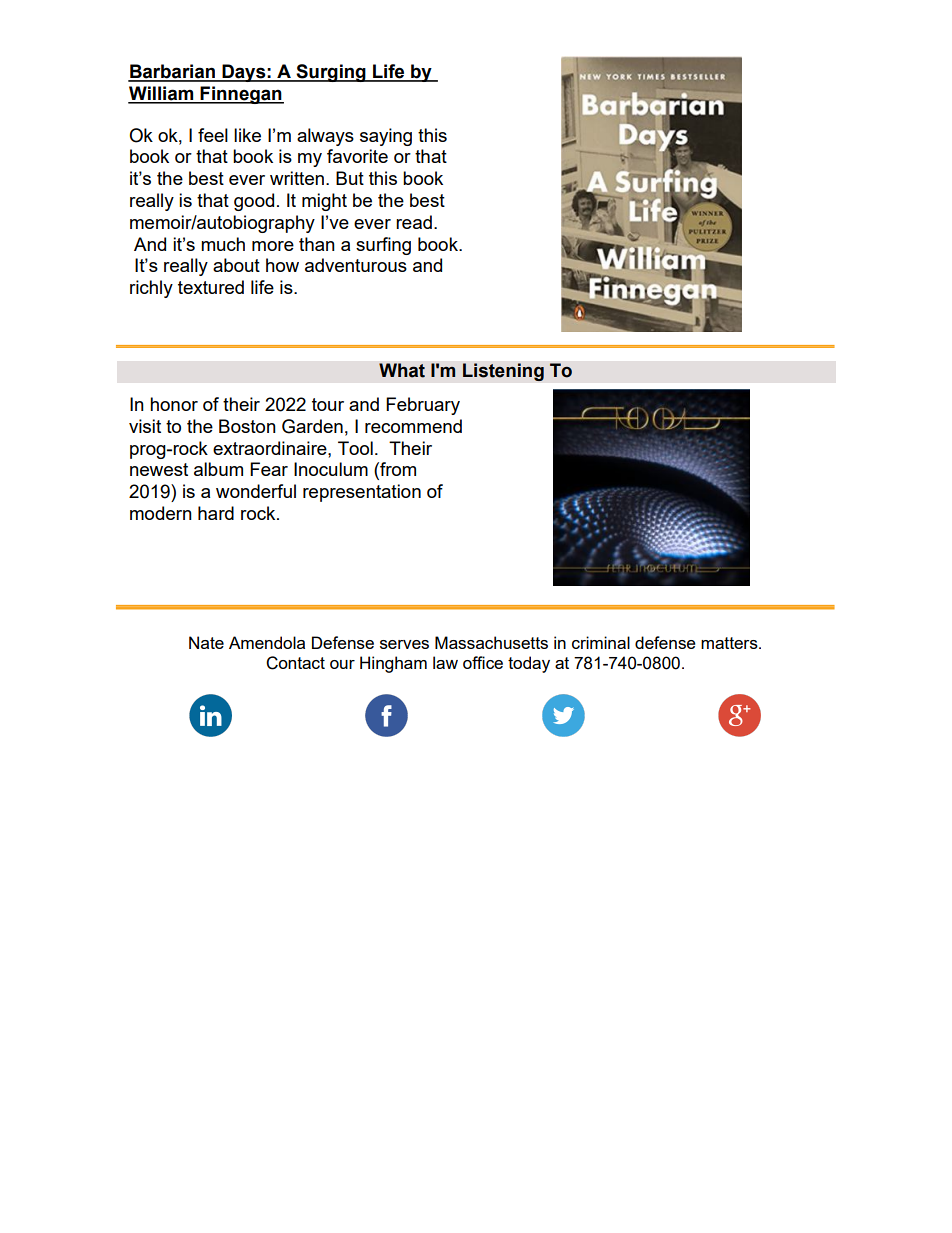 The width and height of the image is (952, 1233). What do you see at coordinates (211, 287) in the image?
I see `textured` at bounding box center [211, 287].
